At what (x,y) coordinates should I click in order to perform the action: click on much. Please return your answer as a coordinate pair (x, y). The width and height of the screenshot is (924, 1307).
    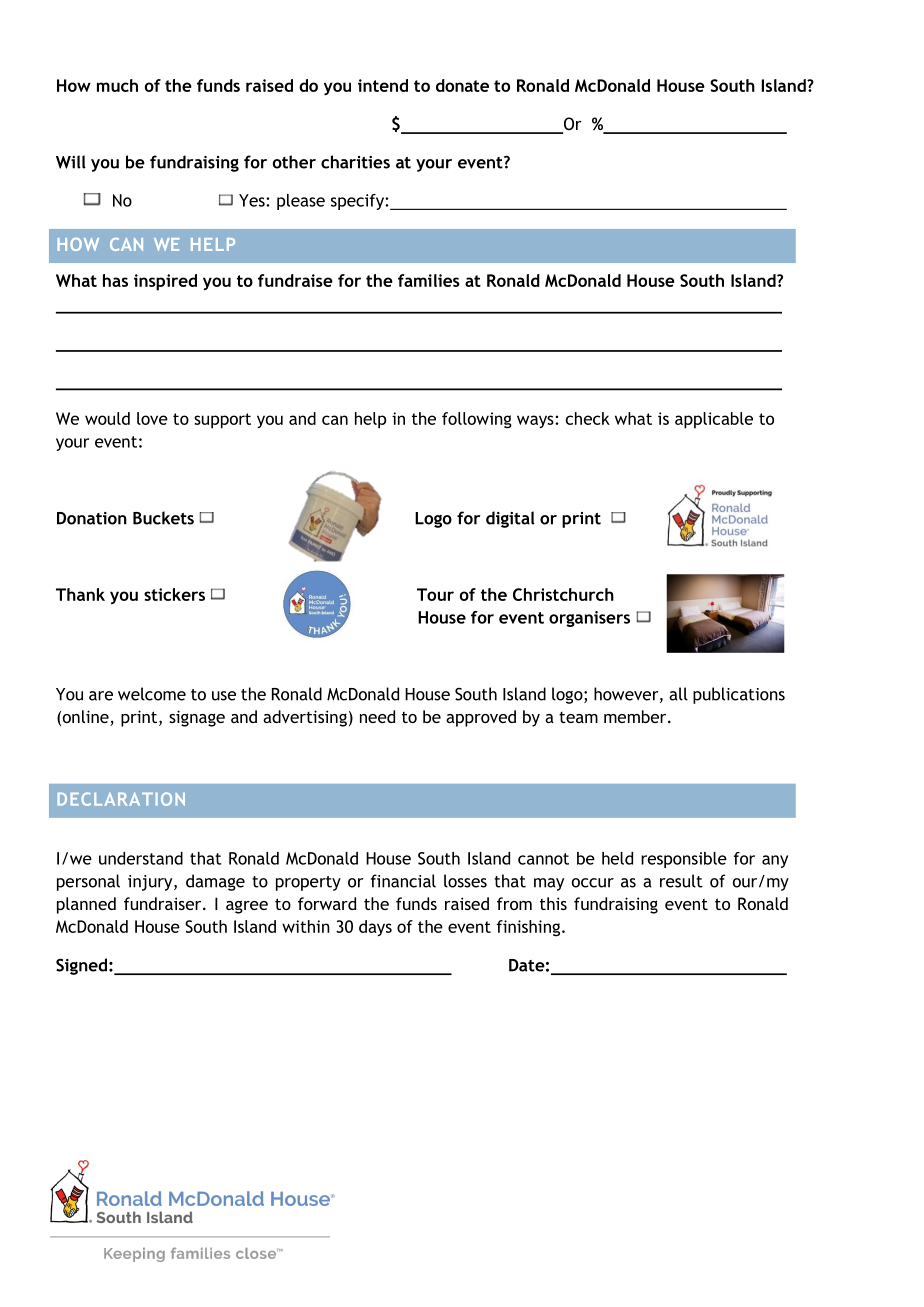
    Looking at the image, I should click on (117, 85).
